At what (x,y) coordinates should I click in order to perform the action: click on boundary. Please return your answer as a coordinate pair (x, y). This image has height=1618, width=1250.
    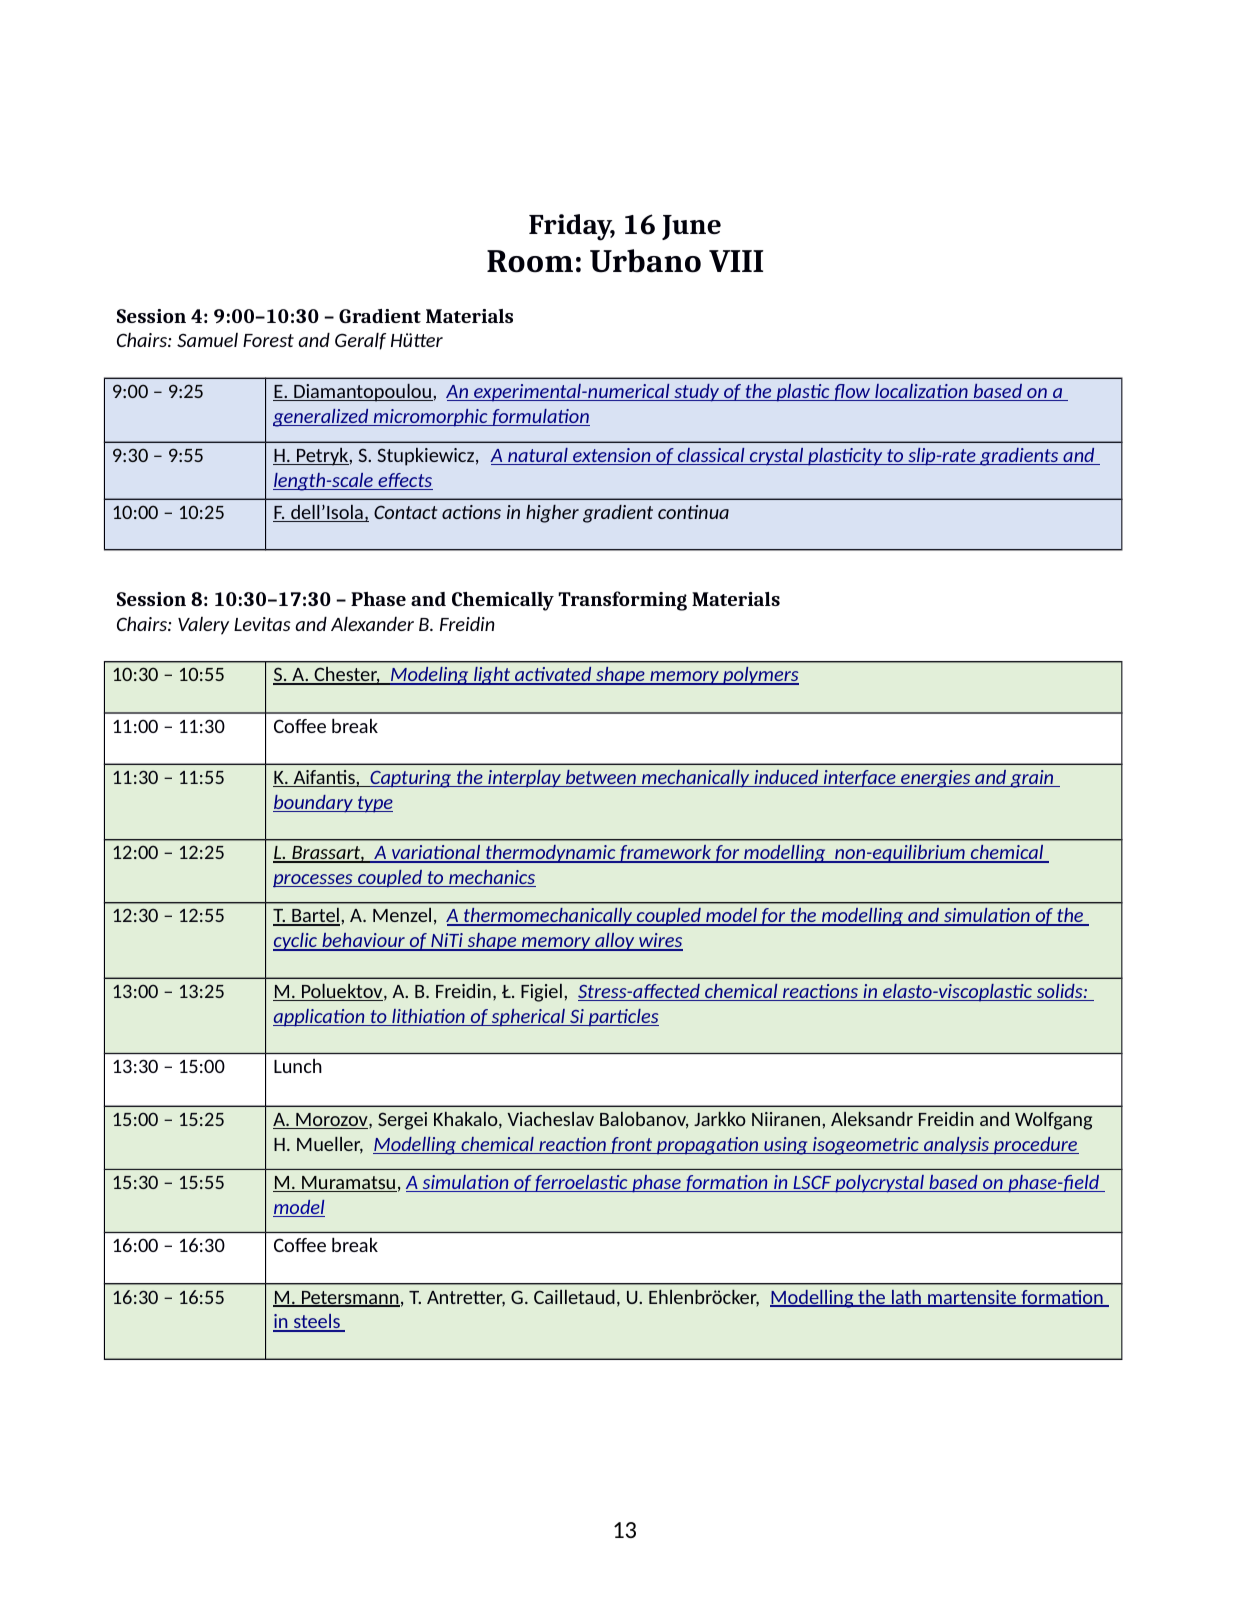
    Looking at the image, I should click on (314, 804).
